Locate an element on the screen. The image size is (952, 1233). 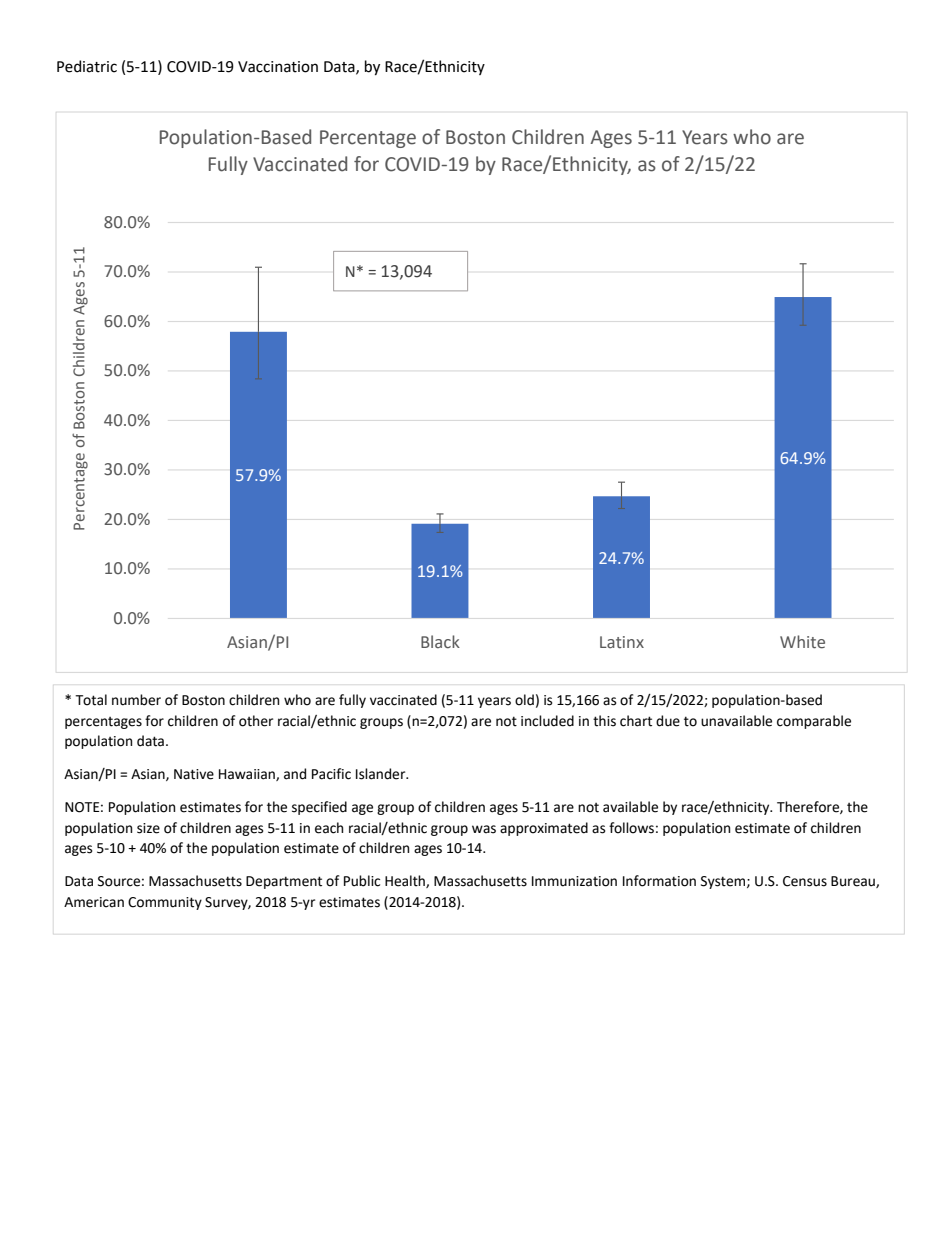
comparable is located at coordinates (814, 722).
